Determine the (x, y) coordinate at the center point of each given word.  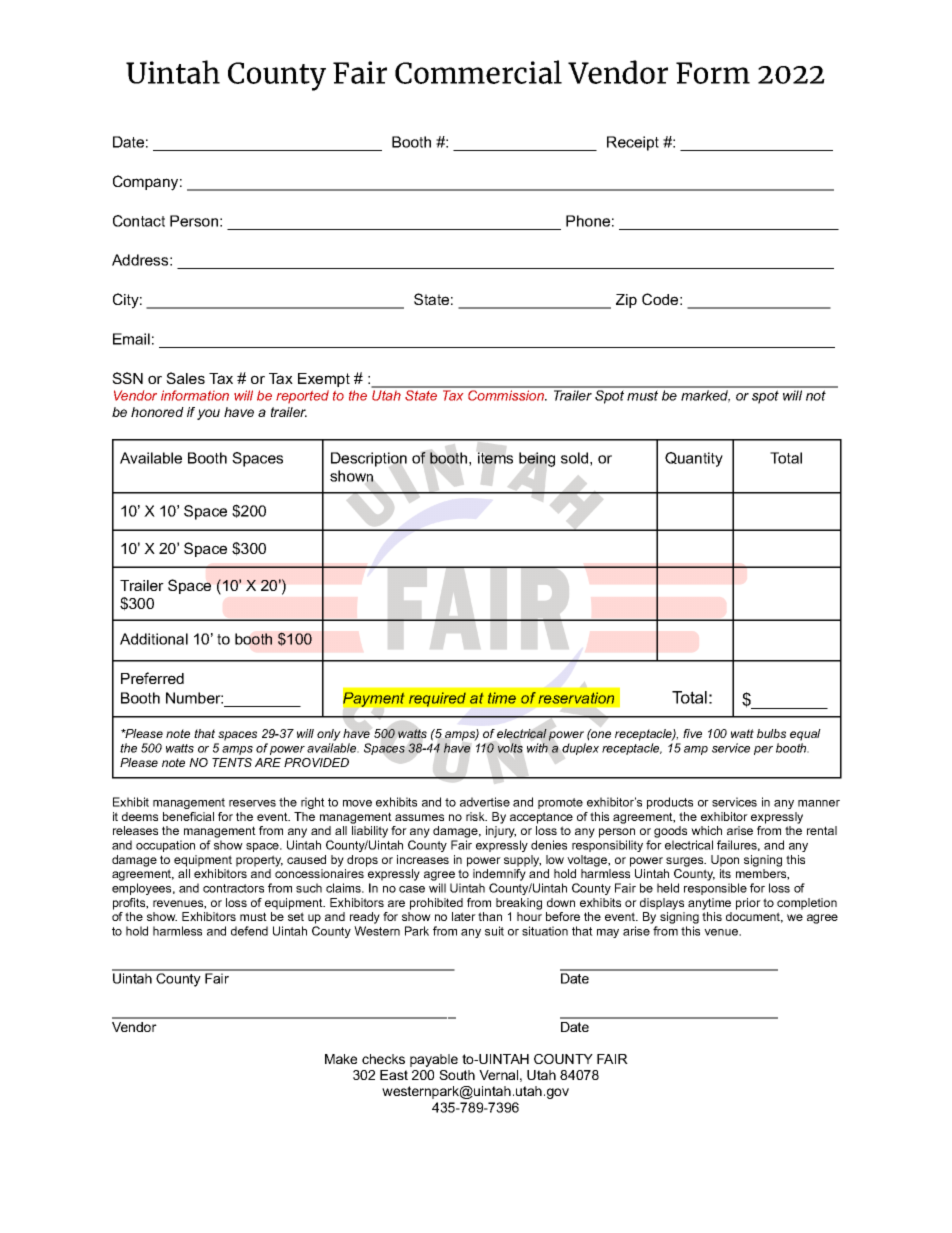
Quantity (694, 459)
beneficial (188, 816)
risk (476, 816)
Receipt (633, 143)
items (495, 458)
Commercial (478, 72)
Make (341, 1059)
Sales (185, 378)
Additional (154, 639)
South (457, 1075)
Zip (626, 301)
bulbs (771, 733)
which (706, 830)
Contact (139, 221)
